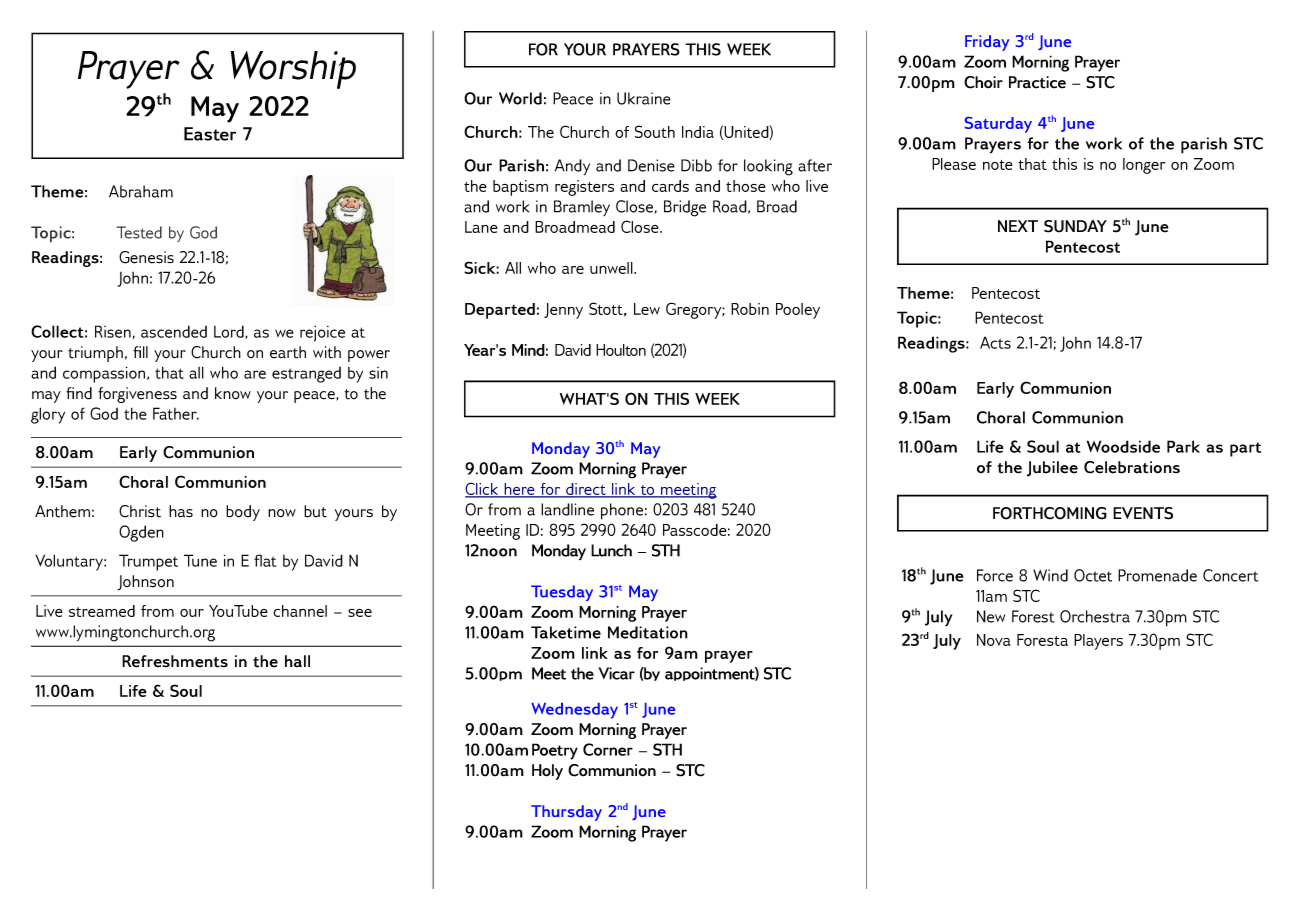 The height and width of the screenshot is (924, 1308). Describe the element at coordinates (566, 813) in the screenshot. I see `Thursday` at that location.
